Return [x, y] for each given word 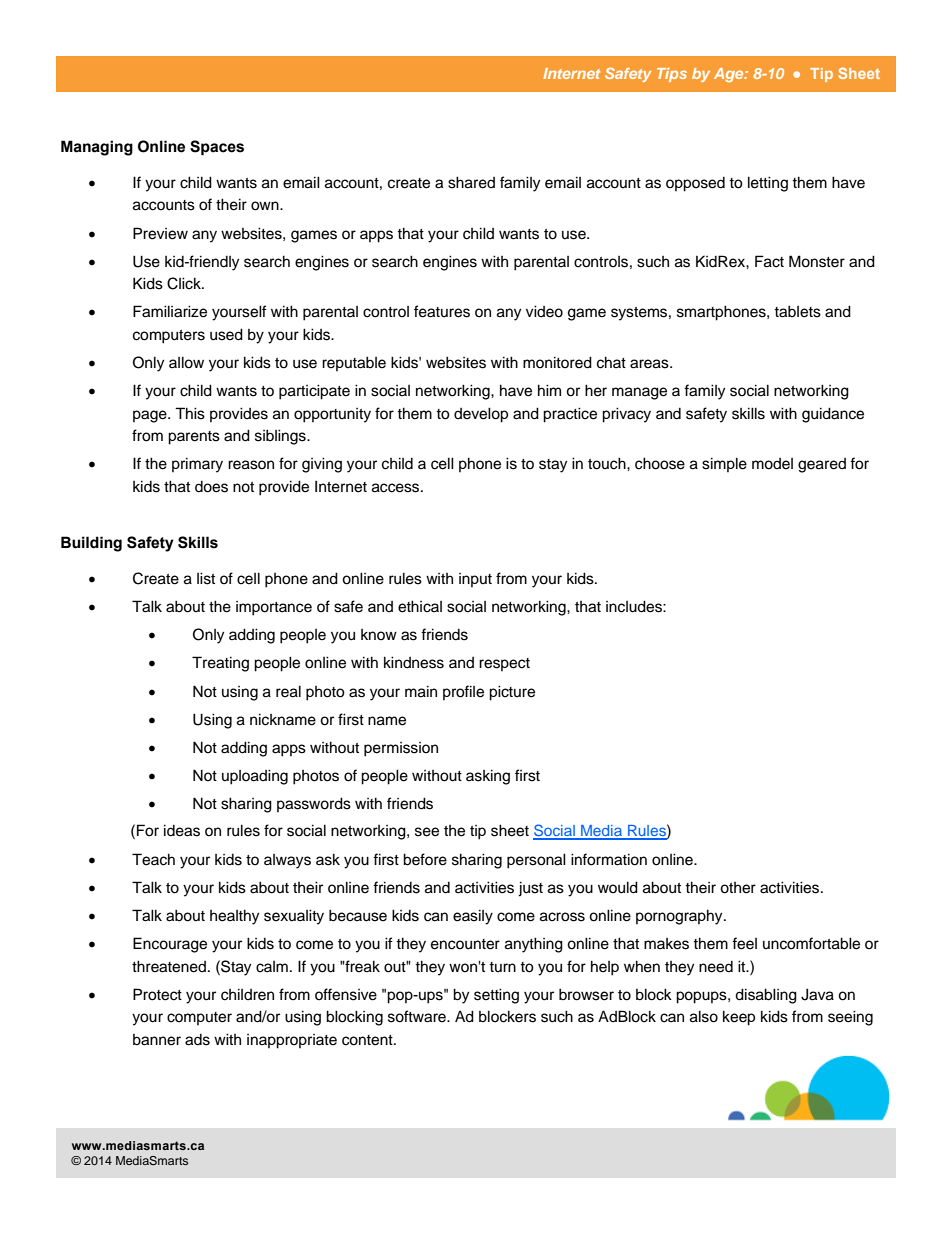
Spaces [217, 148]
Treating [220, 664]
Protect [157, 994]
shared [471, 182]
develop [481, 415]
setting [496, 996]
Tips [672, 75]
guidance [833, 415]
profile [463, 692]
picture [512, 693]
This [190, 413]
